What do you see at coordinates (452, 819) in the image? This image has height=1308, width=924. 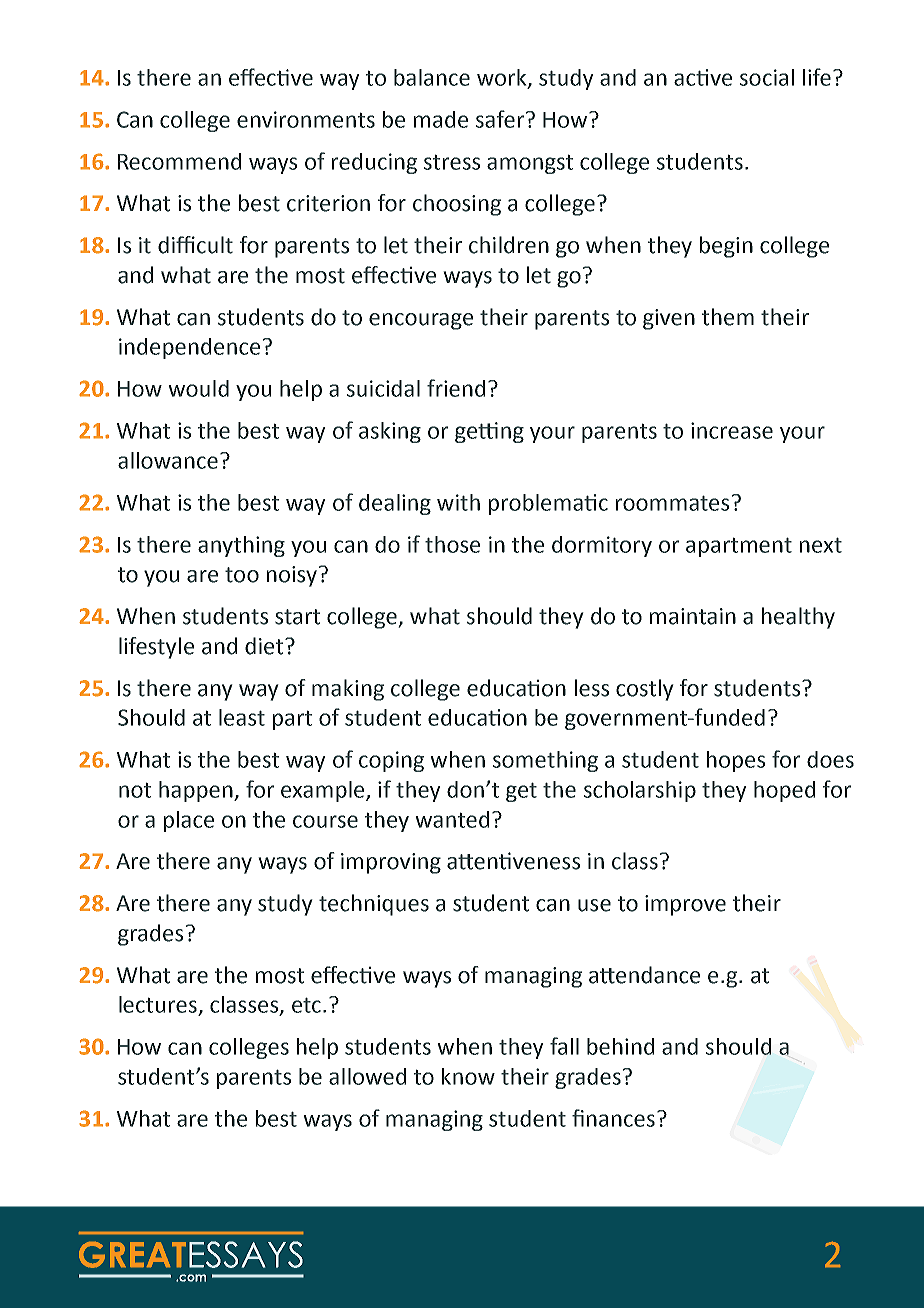 I see `wanted` at bounding box center [452, 819].
